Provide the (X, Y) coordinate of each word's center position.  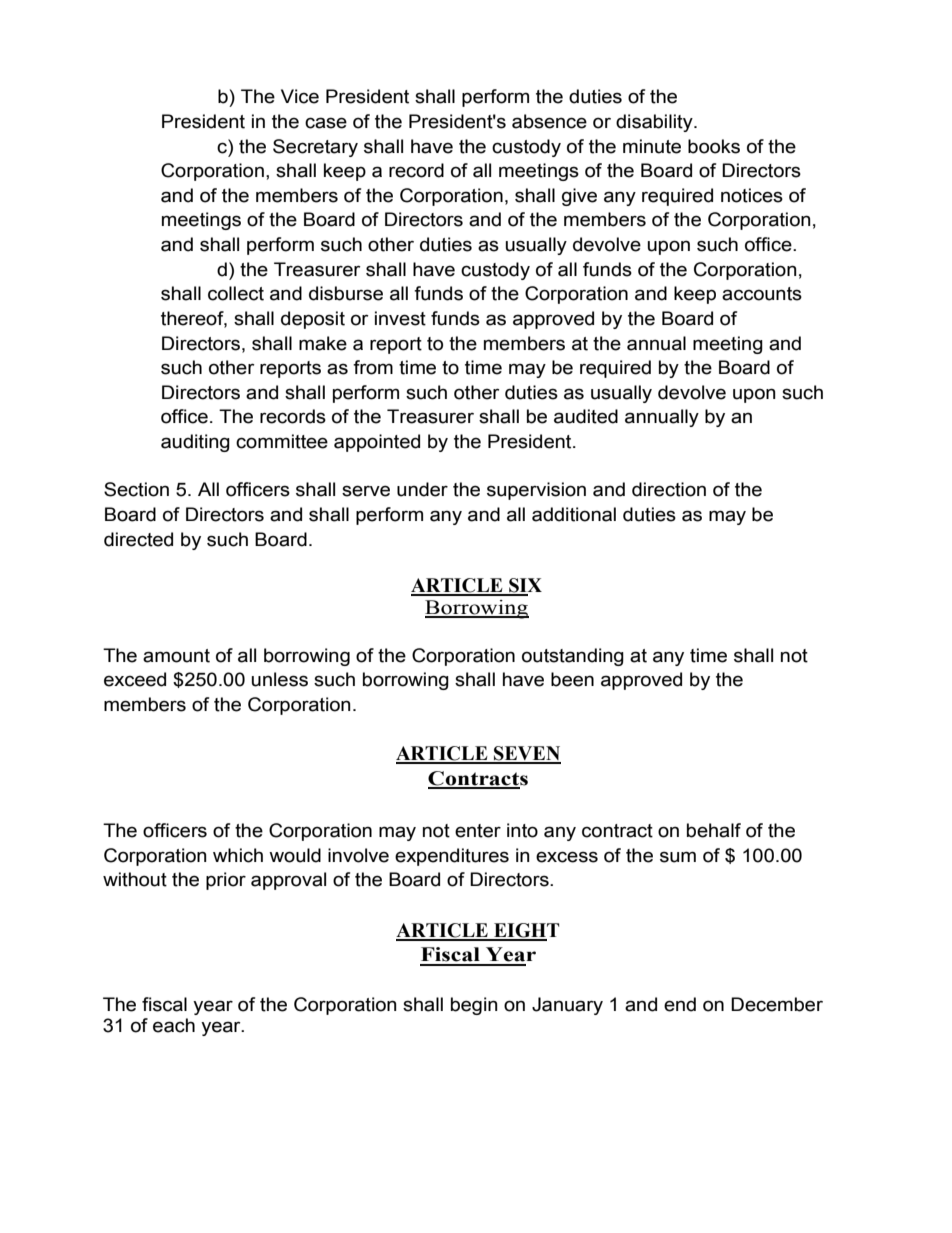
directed (138, 539)
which (238, 855)
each (174, 1025)
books (714, 146)
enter (478, 831)
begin (474, 1006)
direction (669, 489)
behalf (714, 830)
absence (549, 121)
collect (236, 293)
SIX (524, 586)
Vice (300, 96)
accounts (762, 294)
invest (400, 318)
